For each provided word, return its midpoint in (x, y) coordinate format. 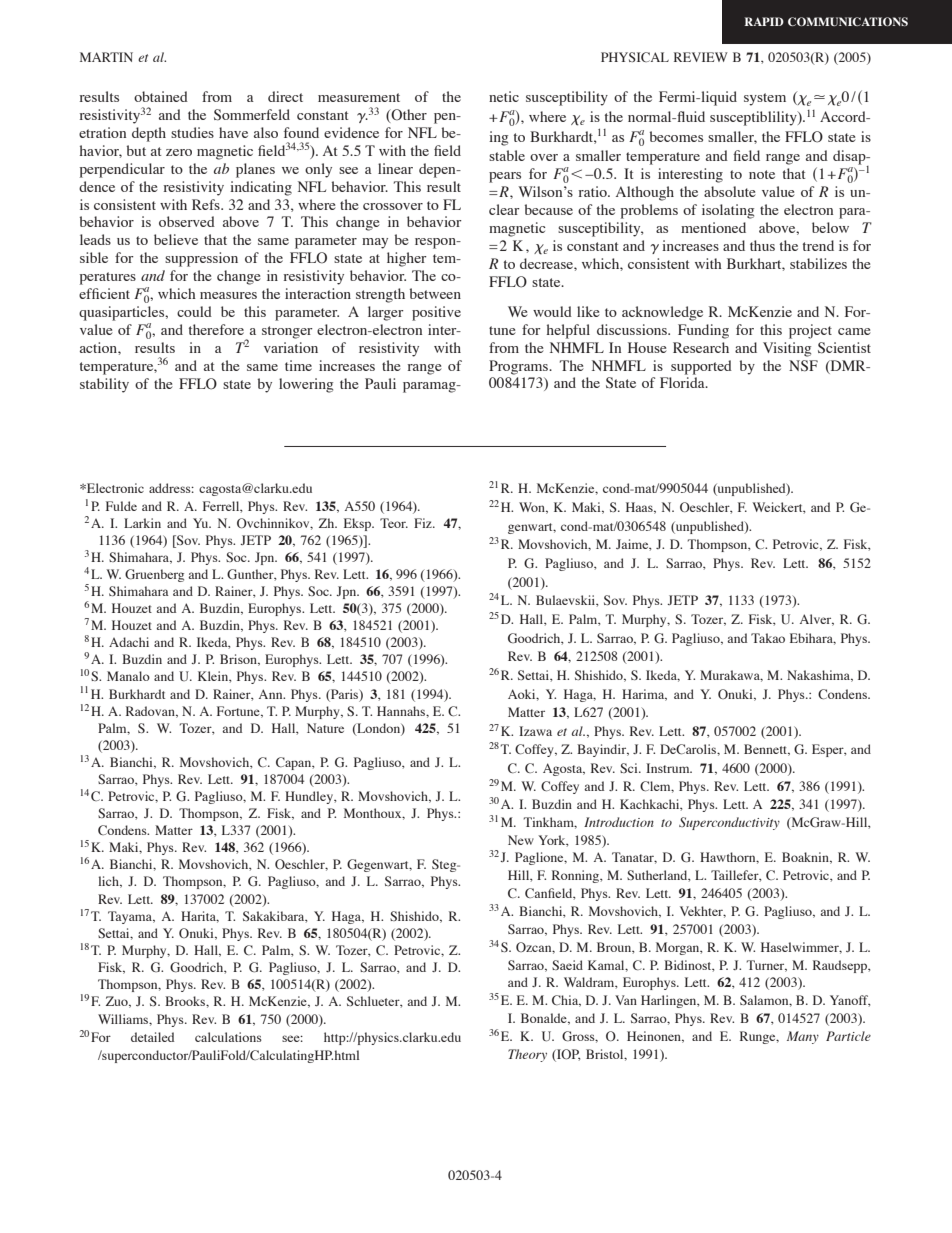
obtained (161, 96)
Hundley (310, 797)
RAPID (764, 21)
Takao (768, 638)
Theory (527, 1055)
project (810, 331)
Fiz (424, 523)
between (435, 293)
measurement (359, 97)
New (521, 840)
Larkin (142, 523)
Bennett (767, 750)
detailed (152, 1037)
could (194, 311)
